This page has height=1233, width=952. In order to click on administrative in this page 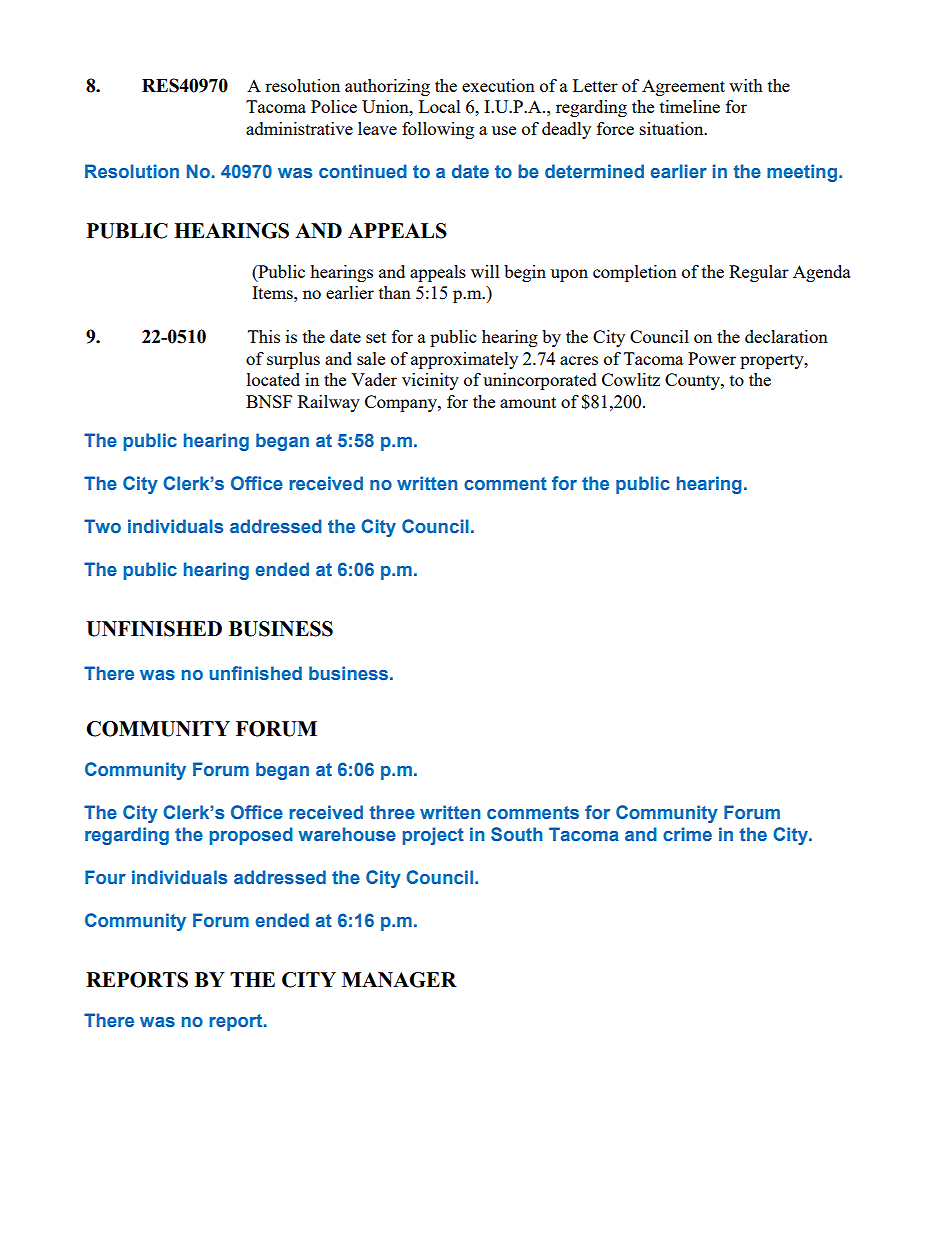, I will do `click(299, 128)`.
